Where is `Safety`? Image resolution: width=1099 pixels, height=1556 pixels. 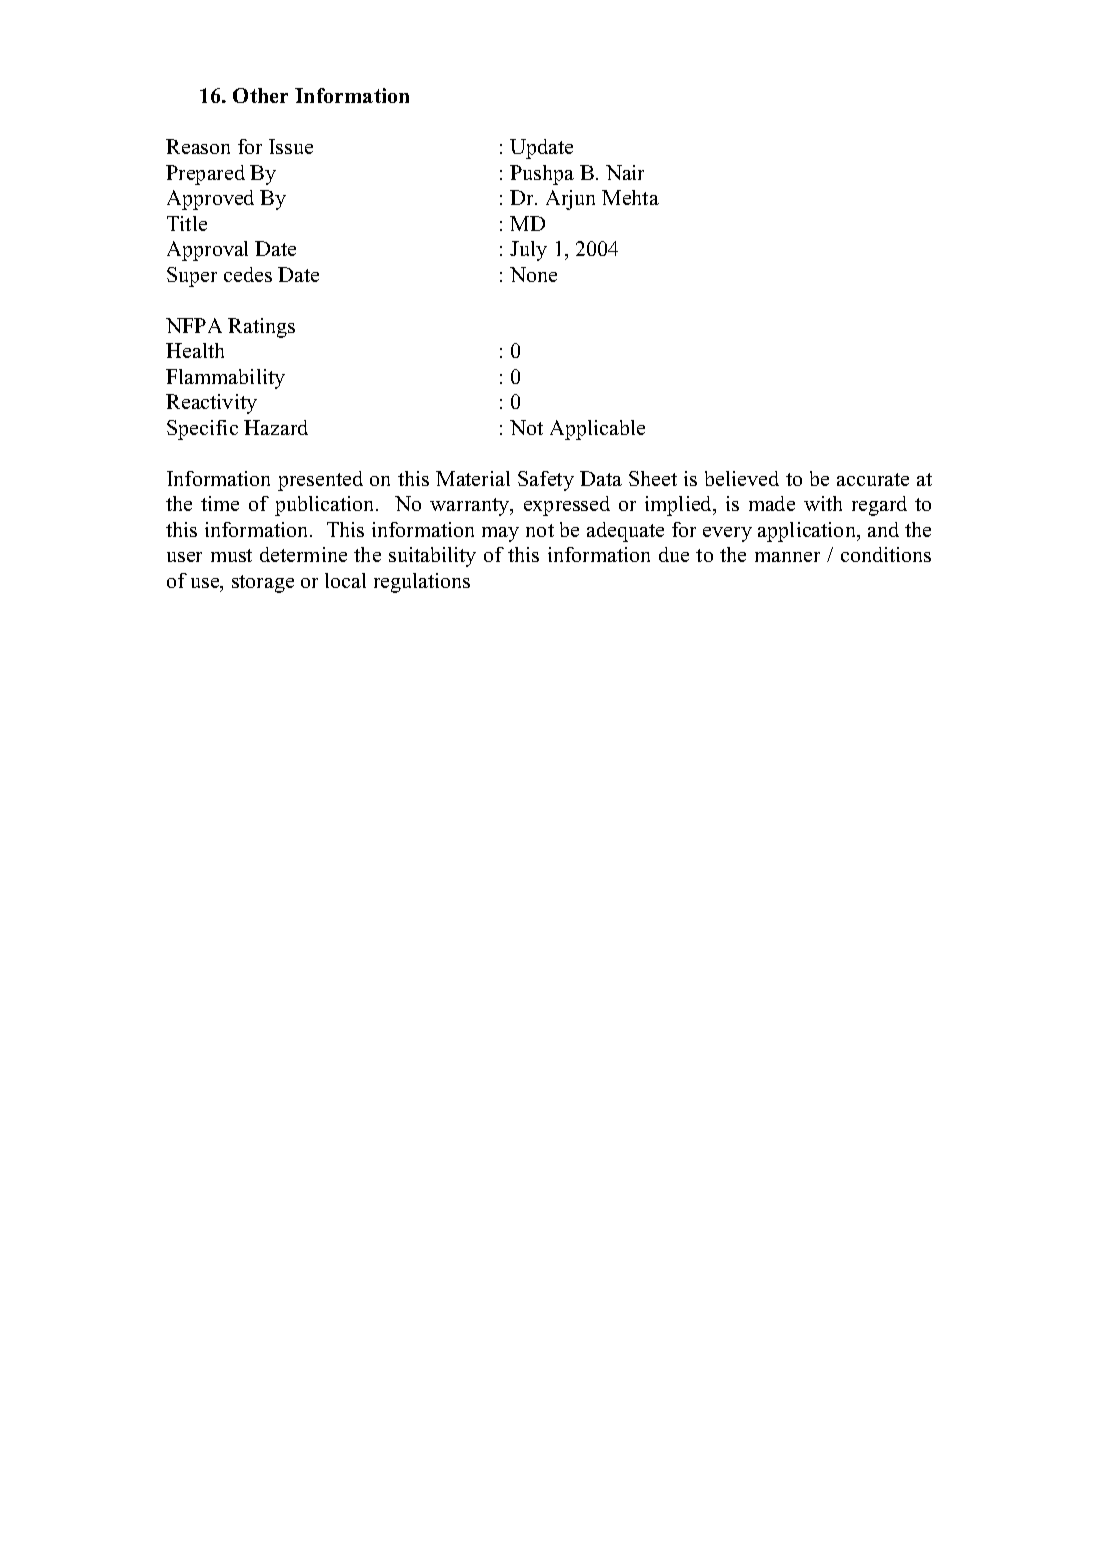 Safety is located at coordinates (546, 481).
